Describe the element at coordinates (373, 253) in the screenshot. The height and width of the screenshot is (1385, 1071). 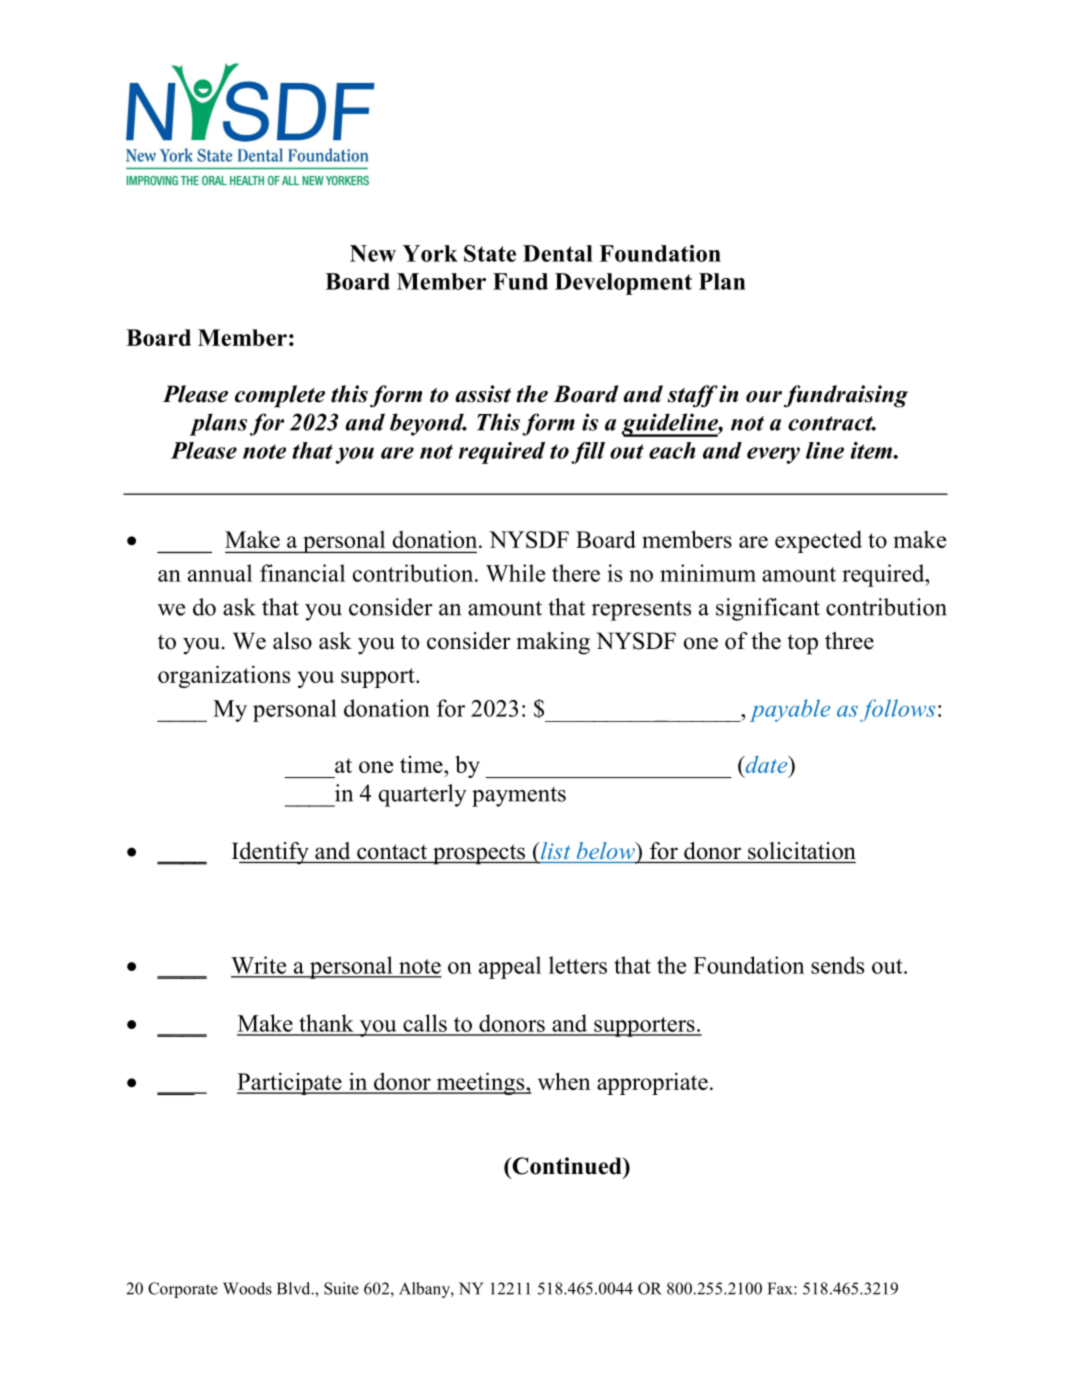
I see `New` at that location.
